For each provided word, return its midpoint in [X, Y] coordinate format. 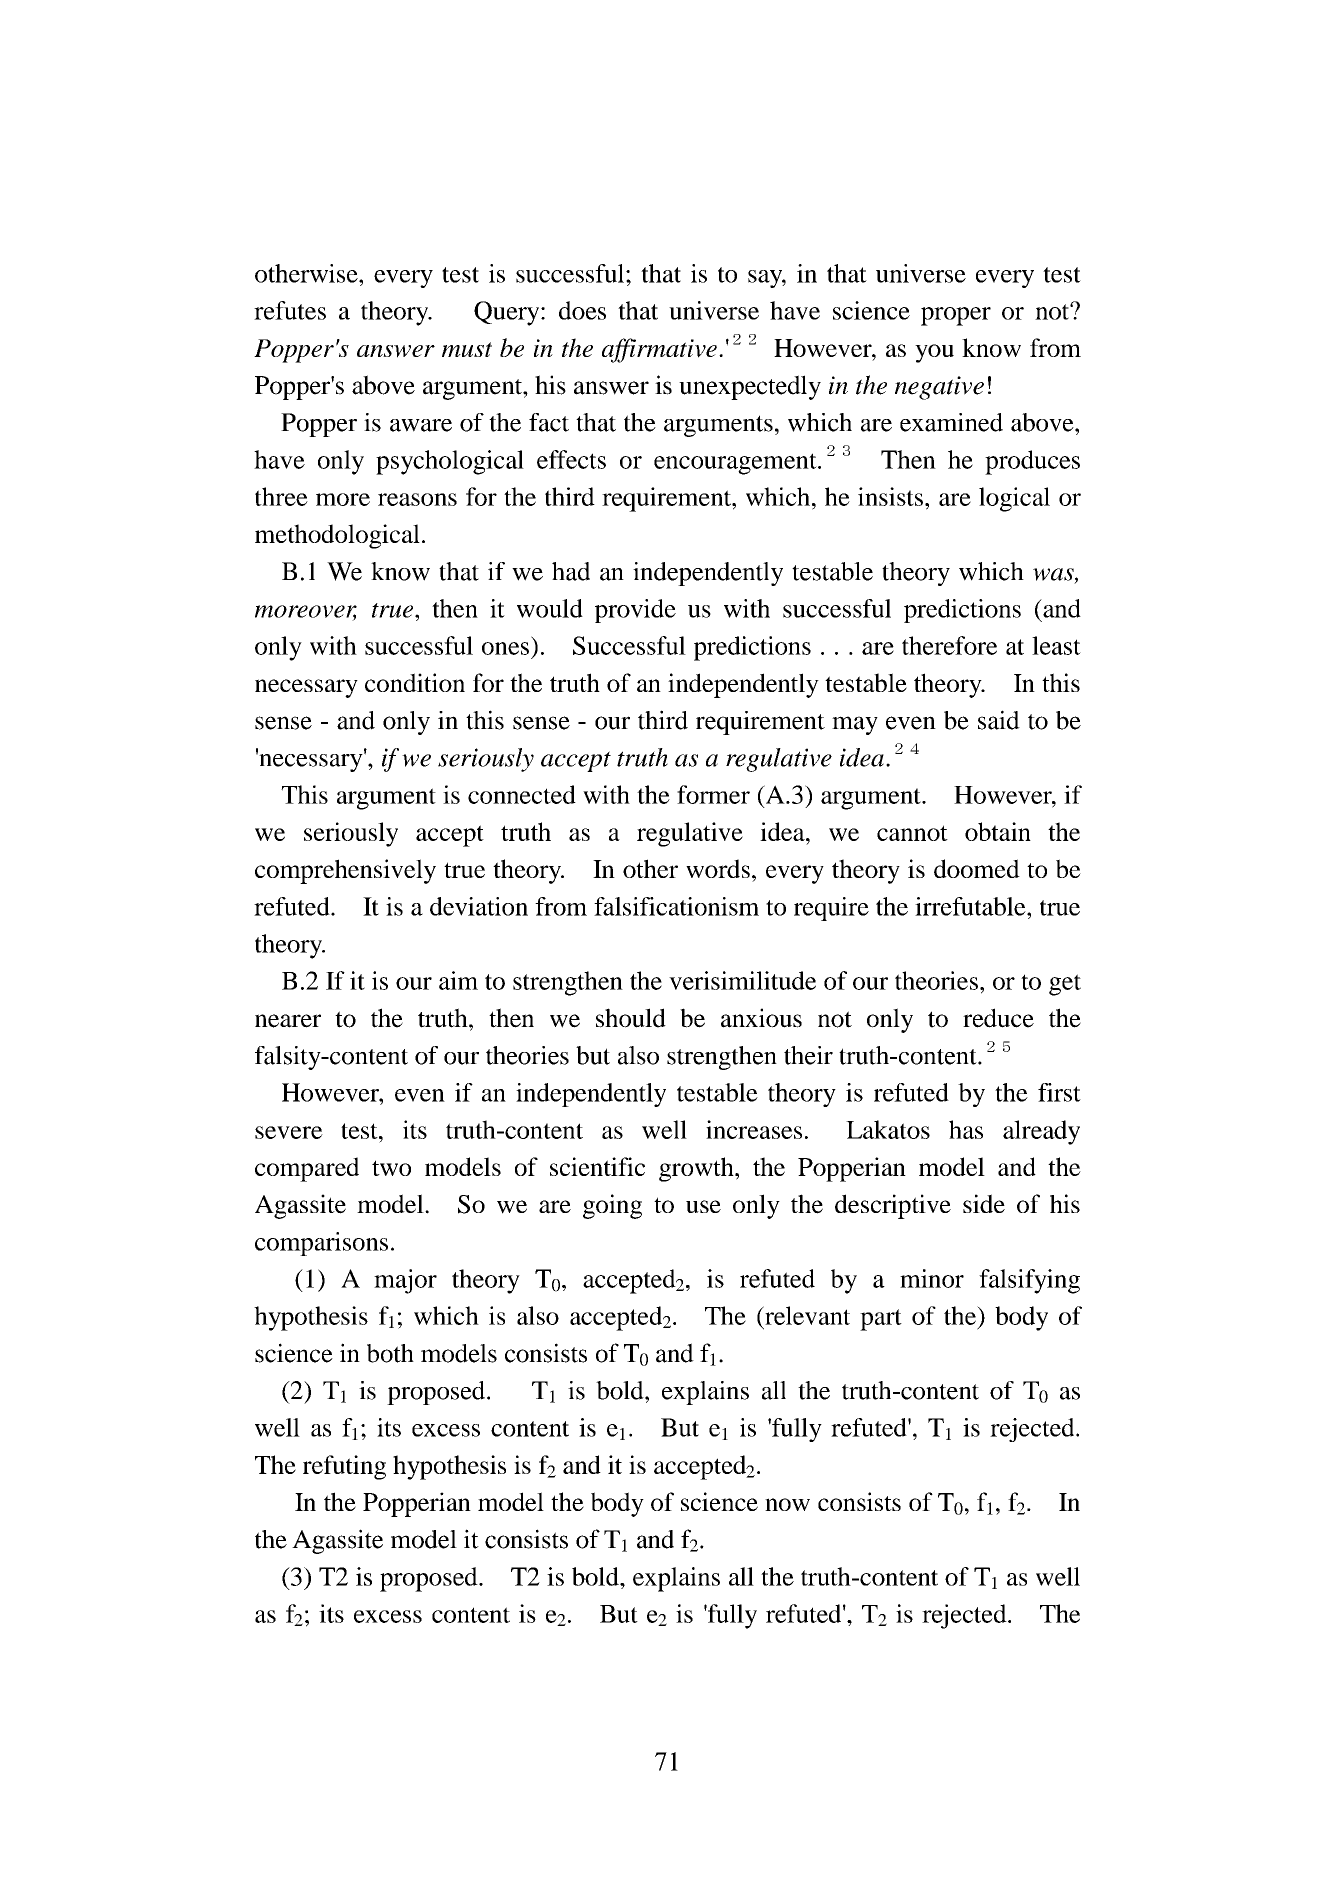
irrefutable [971, 906]
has [966, 1129]
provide [635, 611]
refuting [344, 1467]
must [467, 349]
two [391, 1168]
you [934, 353]
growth [697, 1169]
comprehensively [345, 871]
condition [415, 682]
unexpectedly [750, 387]
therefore [949, 645]
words [718, 868]
